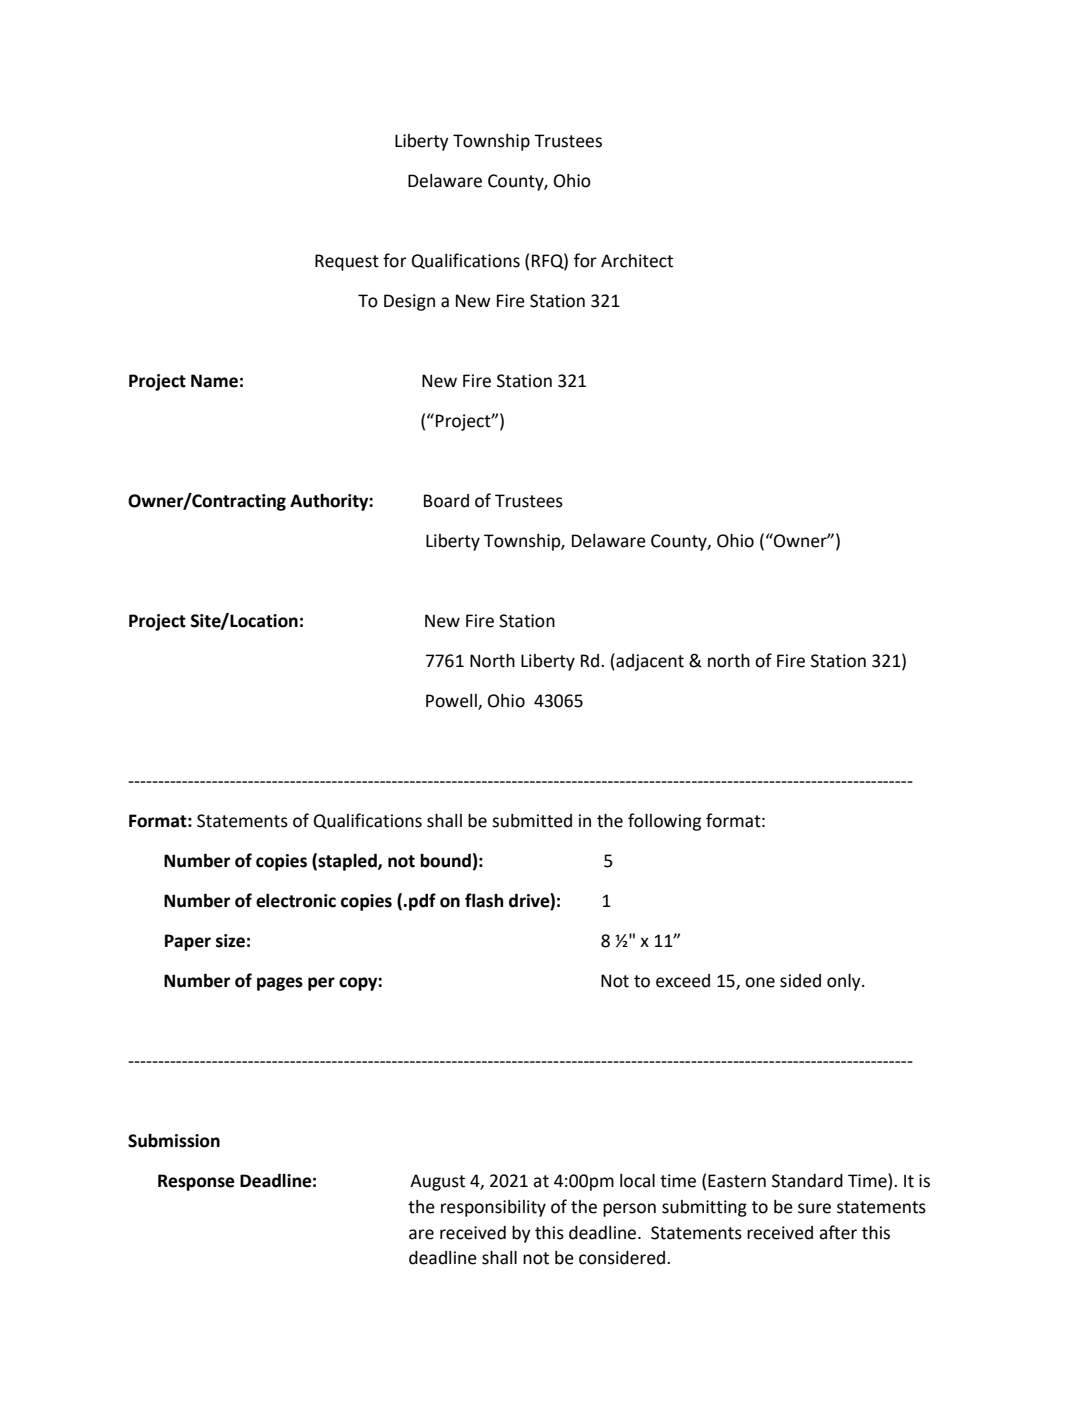 The image size is (1089, 1409). Describe the element at coordinates (760, 982) in the screenshot. I see `one` at that location.
